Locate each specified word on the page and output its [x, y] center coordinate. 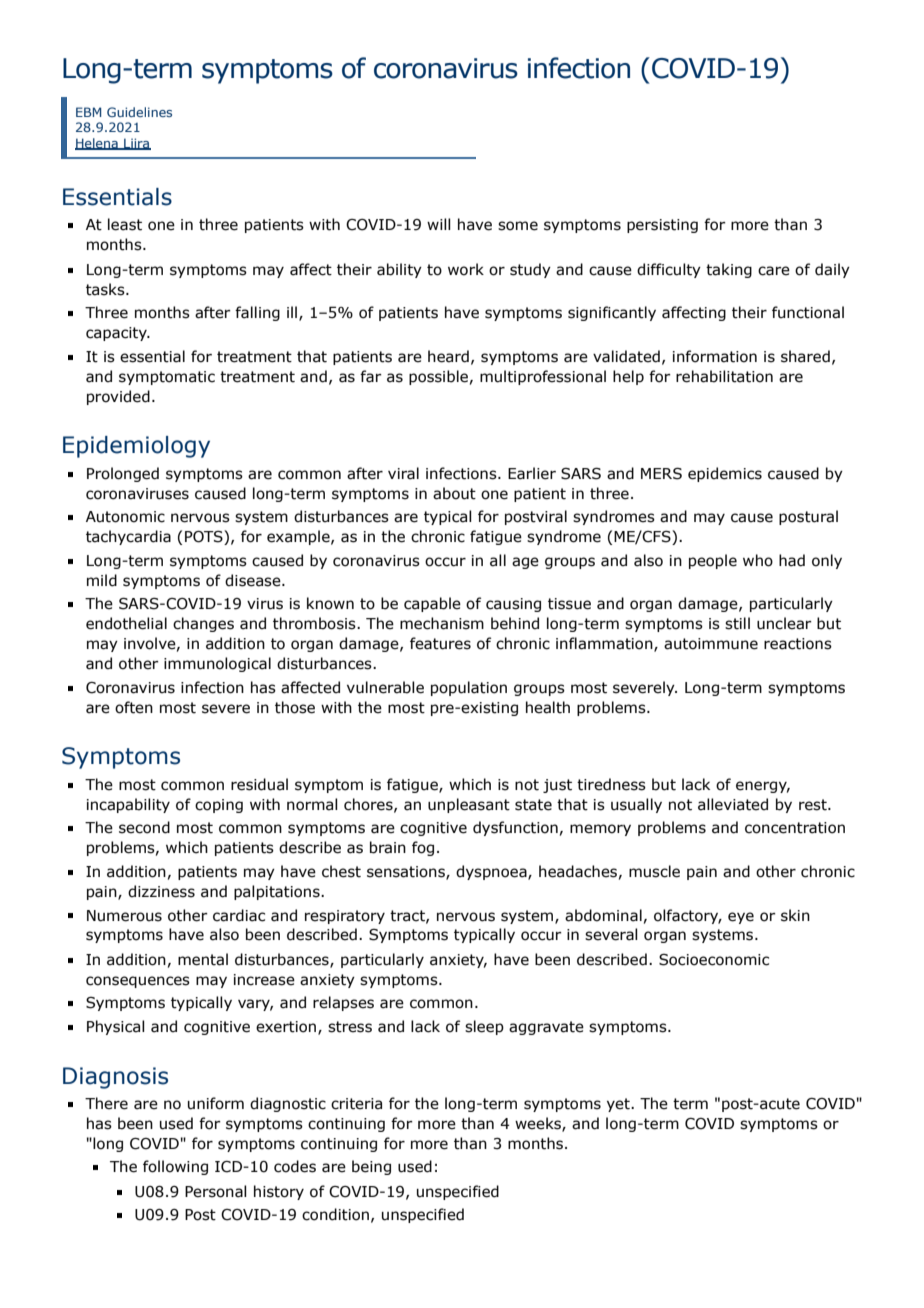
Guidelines [139, 112]
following [175, 1167]
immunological [217, 664]
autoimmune [711, 644]
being [371, 1167]
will [439, 224]
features [440, 643]
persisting [662, 226]
